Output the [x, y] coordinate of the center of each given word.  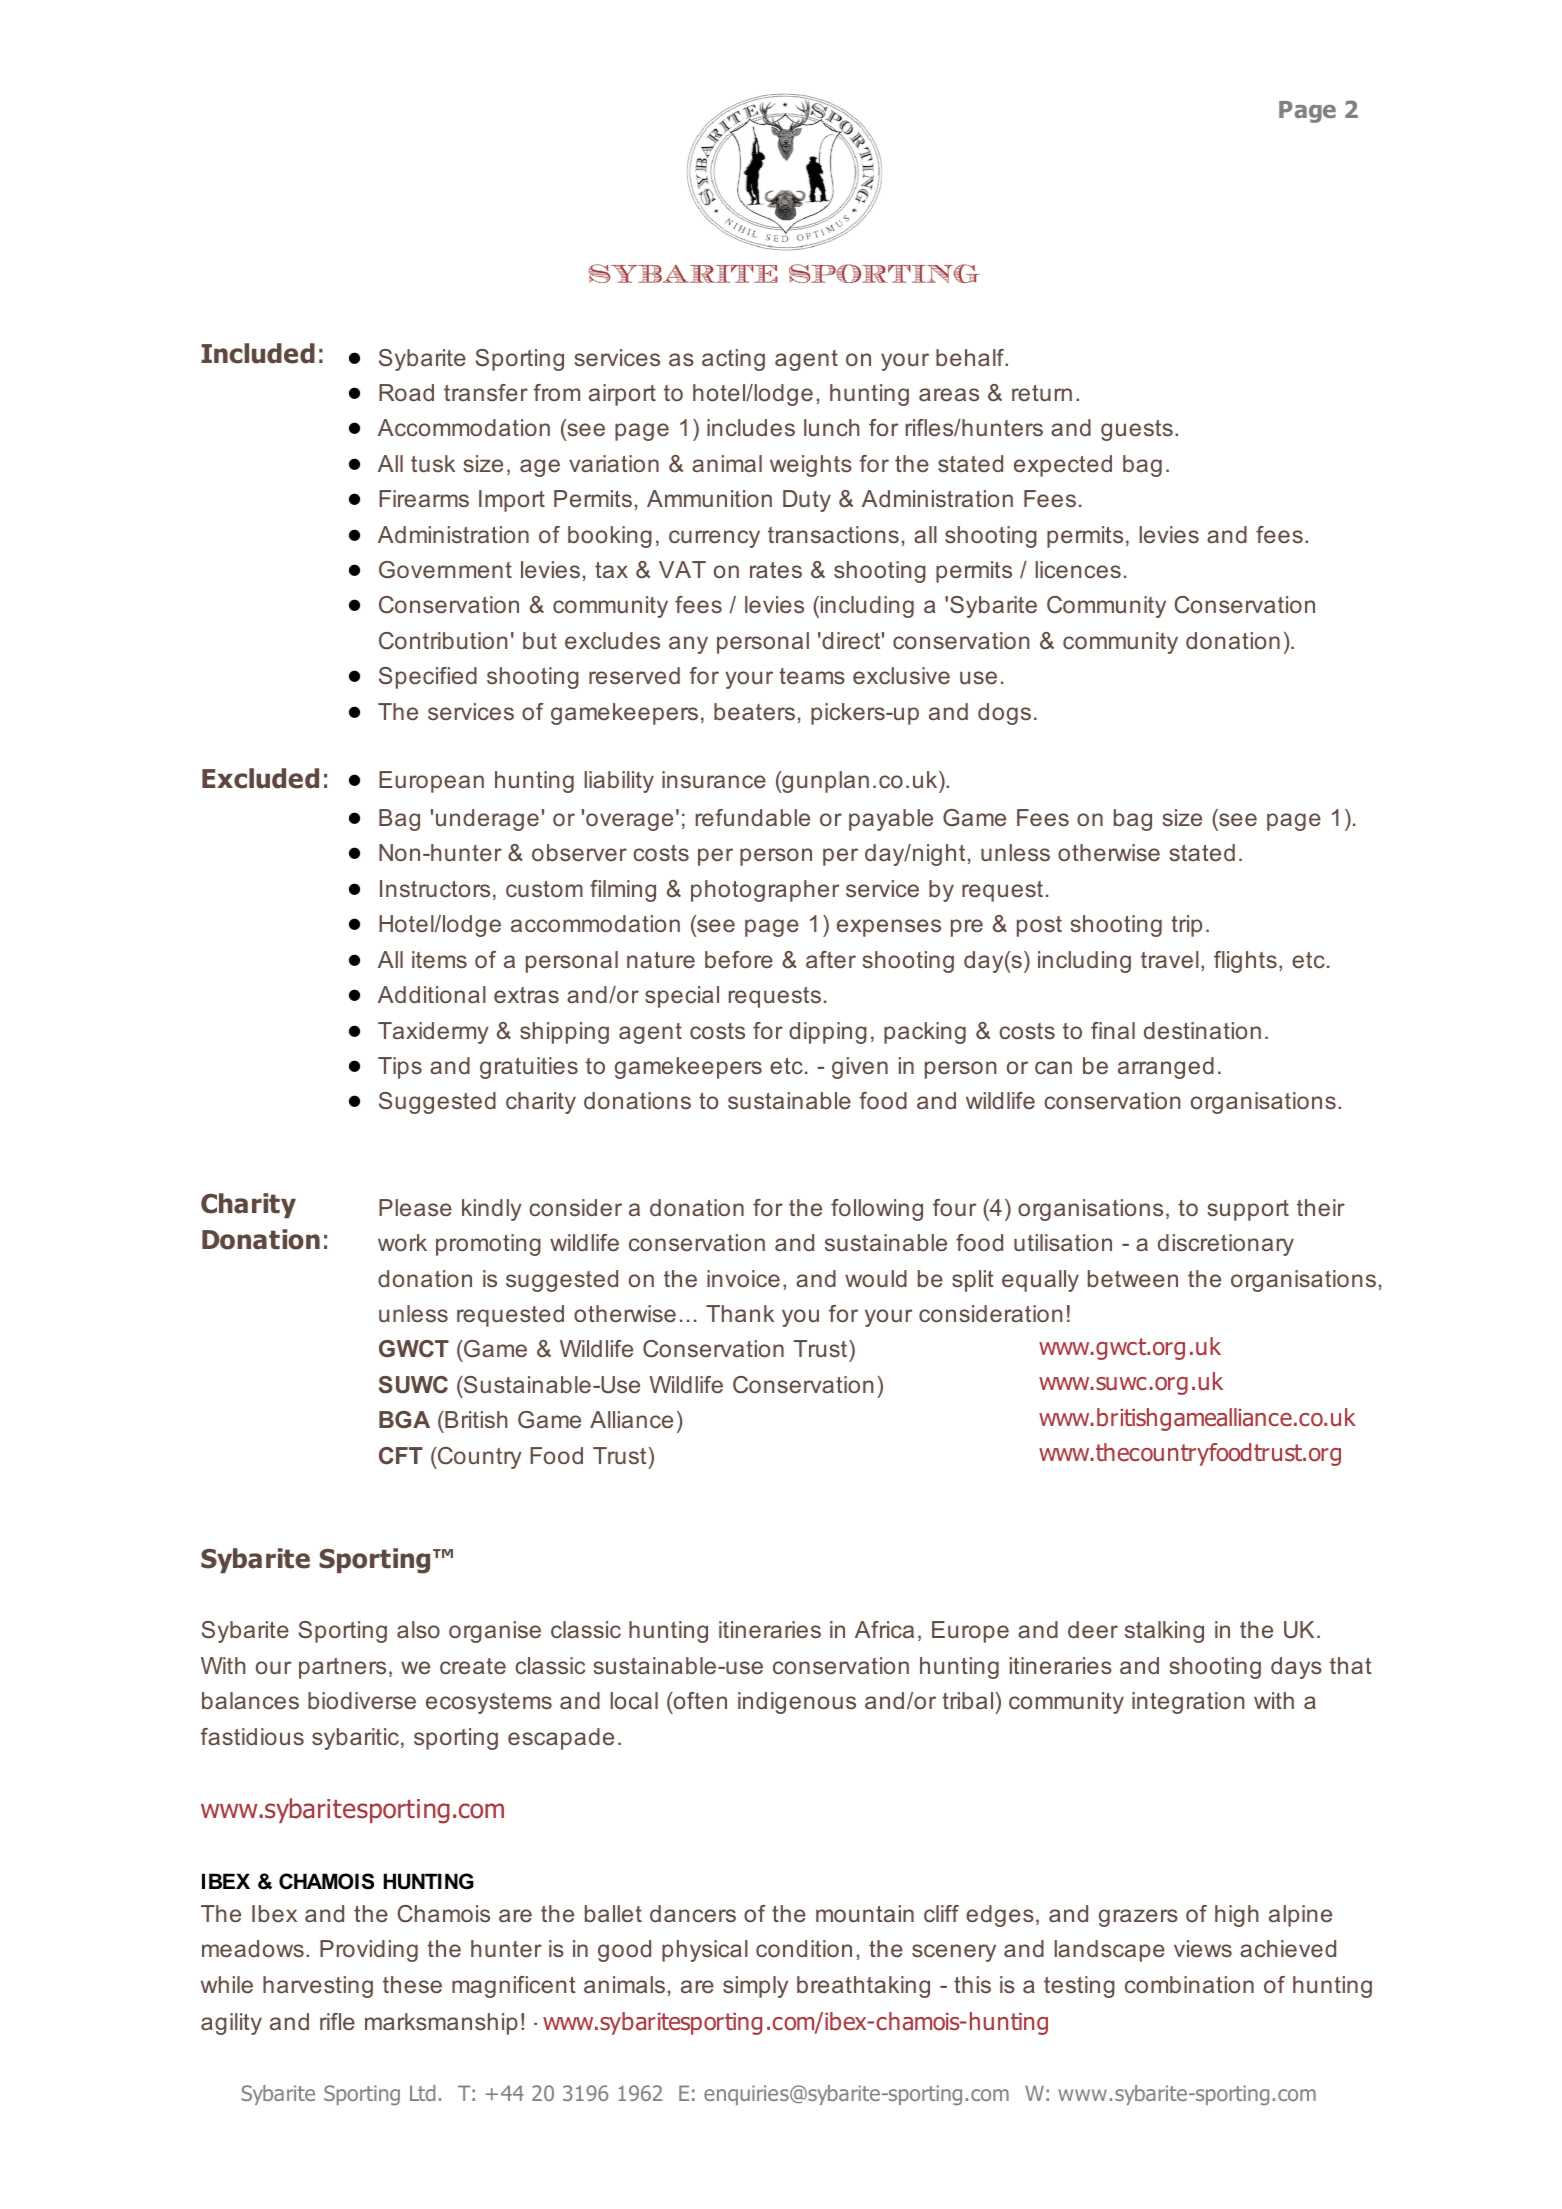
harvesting [318, 1987]
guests [1137, 430]
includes [751, 427]
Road [406, 392]
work [402, 1242]
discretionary [1226, 1245]
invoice [743, 1278]
